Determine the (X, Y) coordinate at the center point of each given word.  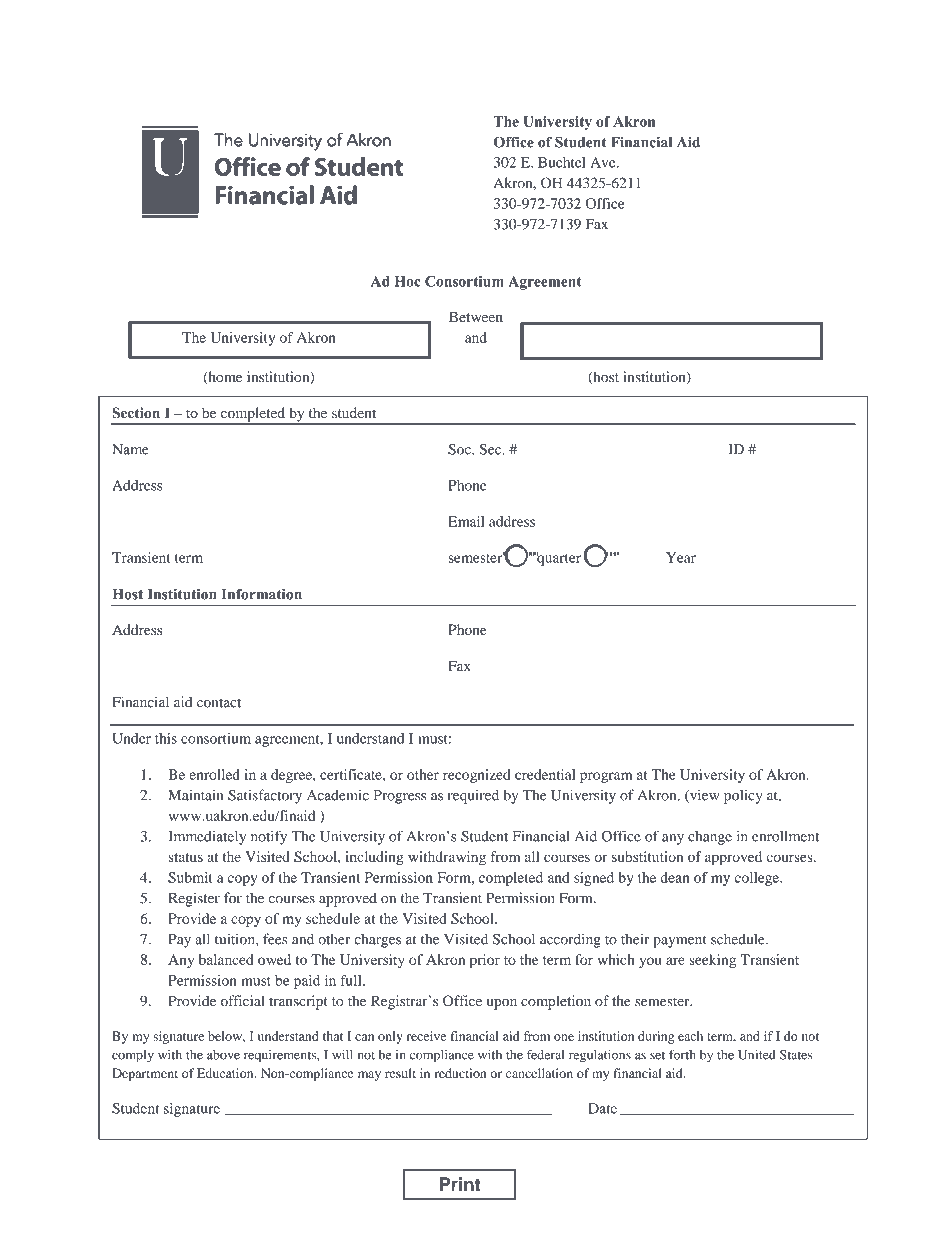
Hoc (408, 281)
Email (466, 521)
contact (219, 703)
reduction (460, 1073)
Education (226, 1073)
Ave (604, 162)
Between (476, 316)
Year (681, 557)
